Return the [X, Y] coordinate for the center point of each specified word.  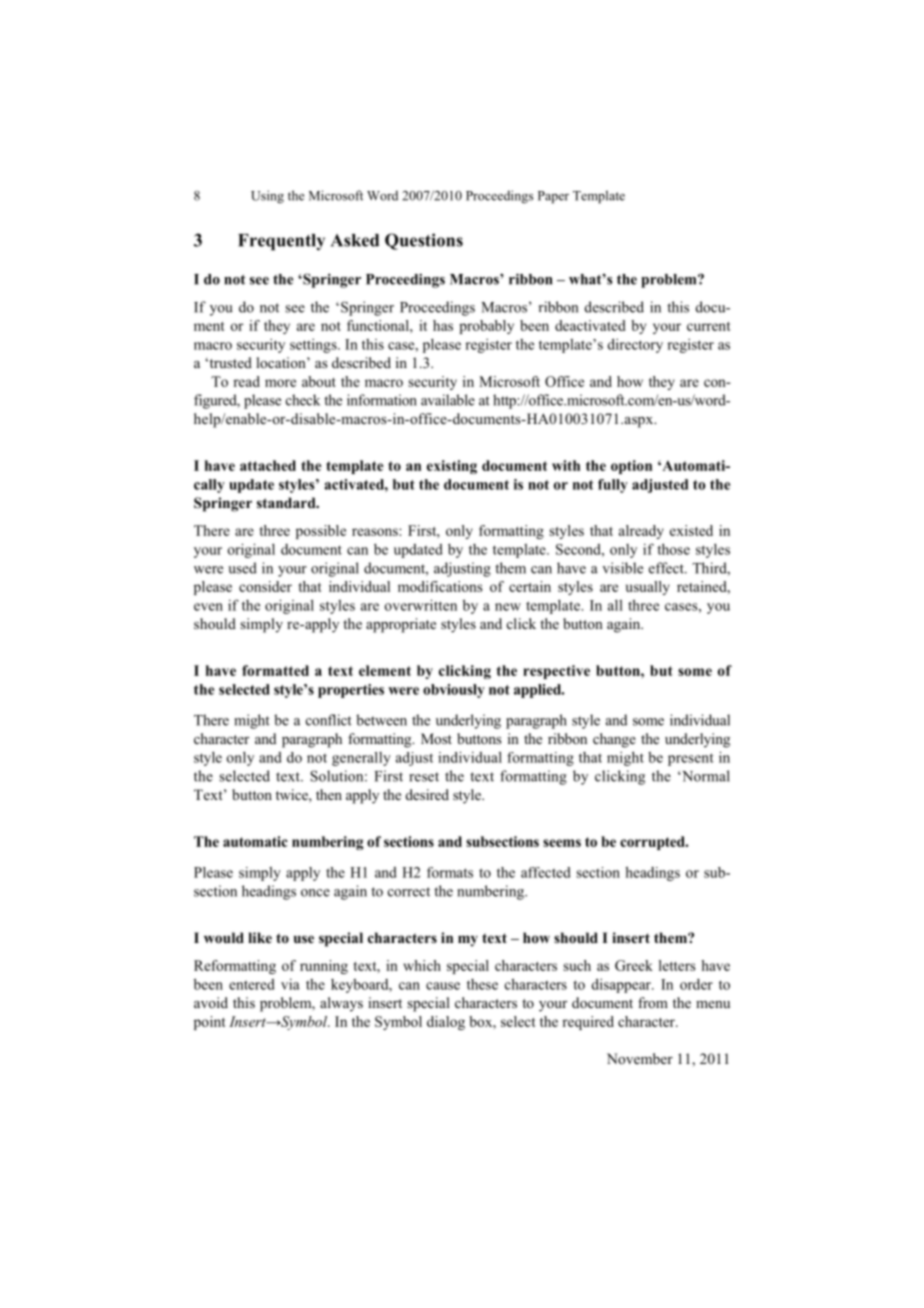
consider [265, 586]
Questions [424, 241]
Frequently [281, 242]
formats [450, 872]
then [329, 794]
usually [648, 588]
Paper [553, 197]
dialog [446, 1023]
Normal [705, 776]
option [631, 467]
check [303, 400]
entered [252, 984]
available [448, 400]
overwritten [421, 605]
